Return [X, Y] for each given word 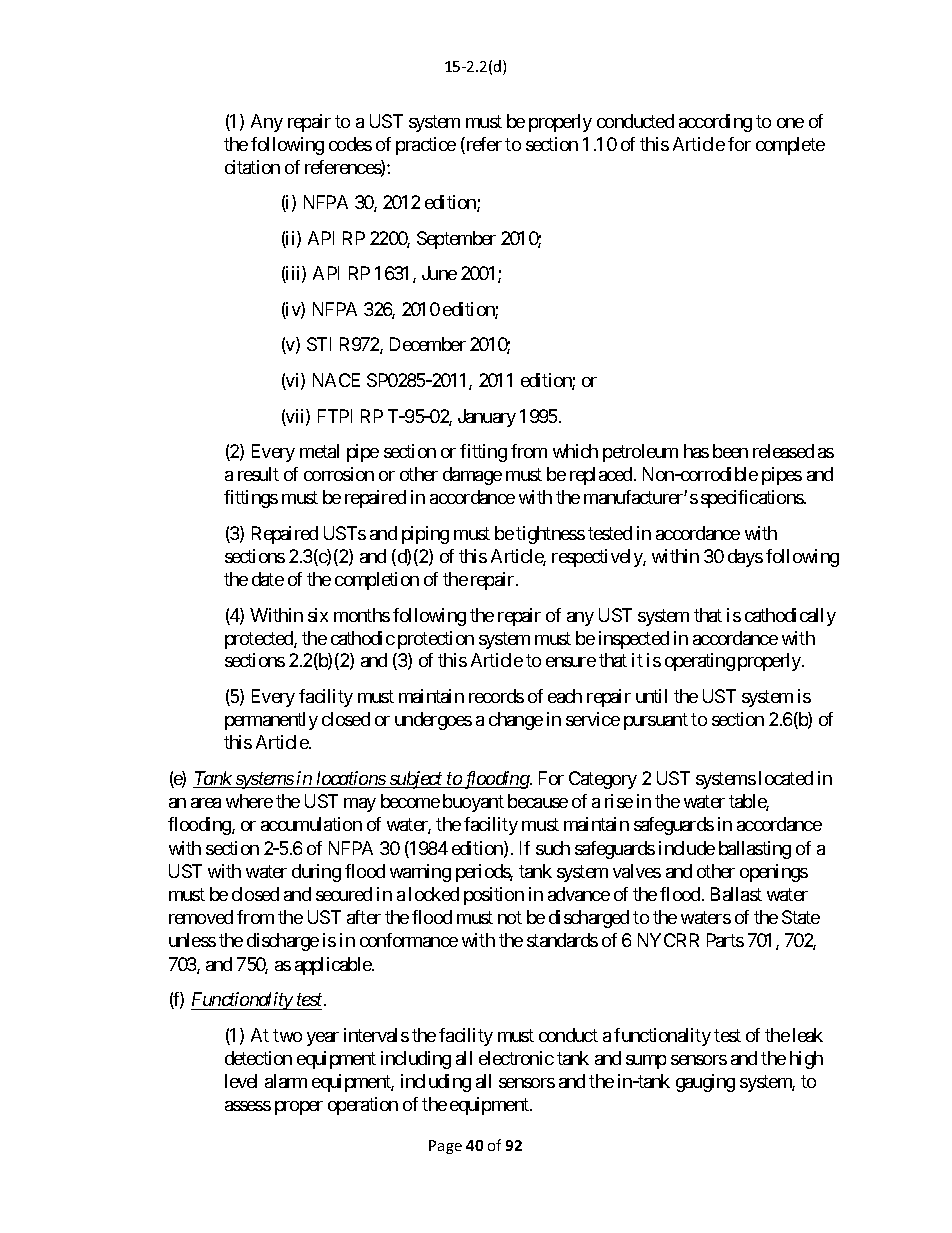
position [494, 896]
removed [201, 917]
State [801, 917]
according [715, 123]
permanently [271, 721]
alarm [286, 1081]
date [268, 579]
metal [319, 451]
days [745, 558]
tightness [550, 535]
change [516, 721]
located [786, 778]
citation [252, 167]
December [428, 344]
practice [426, 146]
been [730, 451]
